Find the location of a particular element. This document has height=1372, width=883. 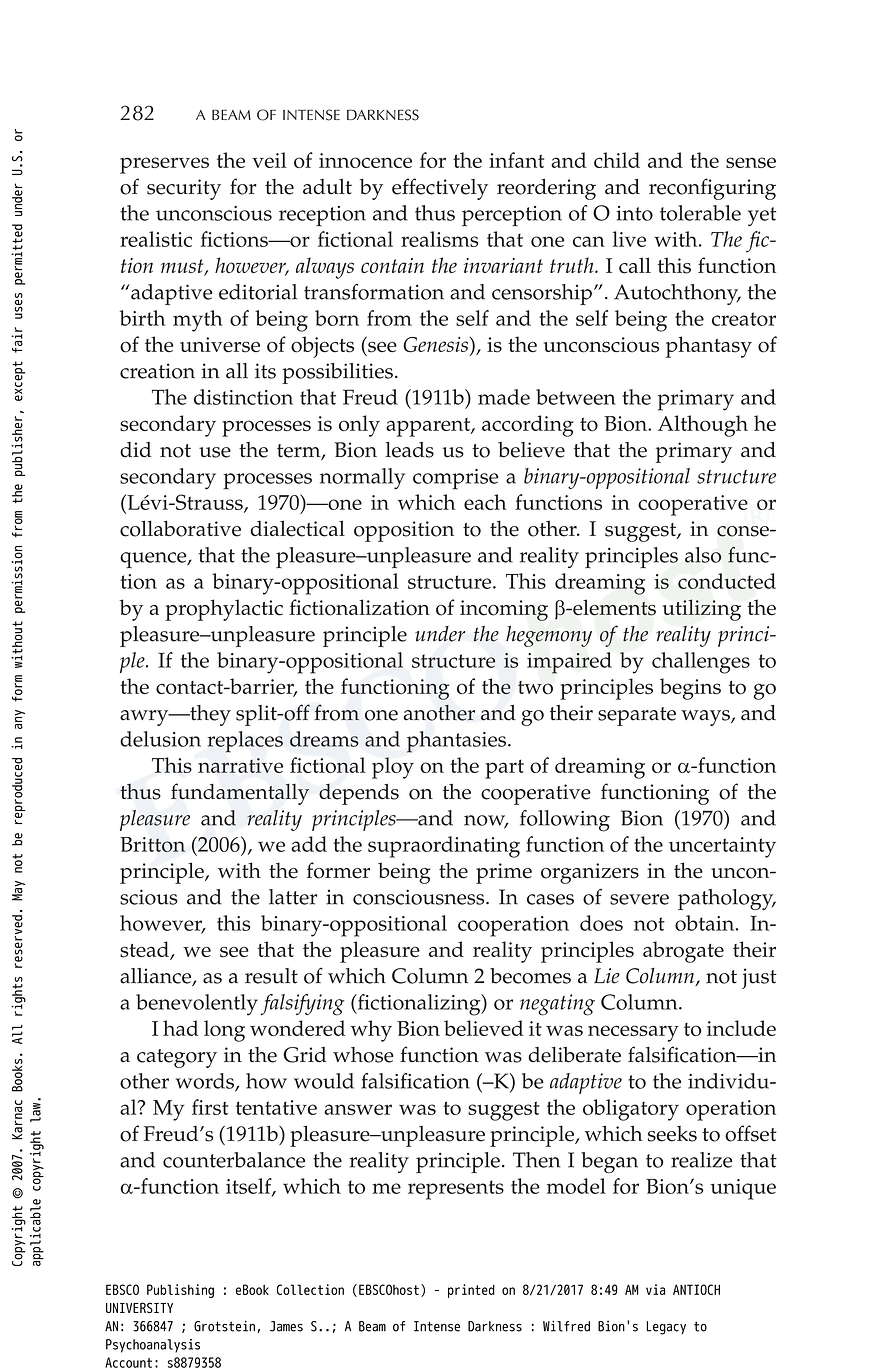

effectively is located at coordinates (440, 189).
